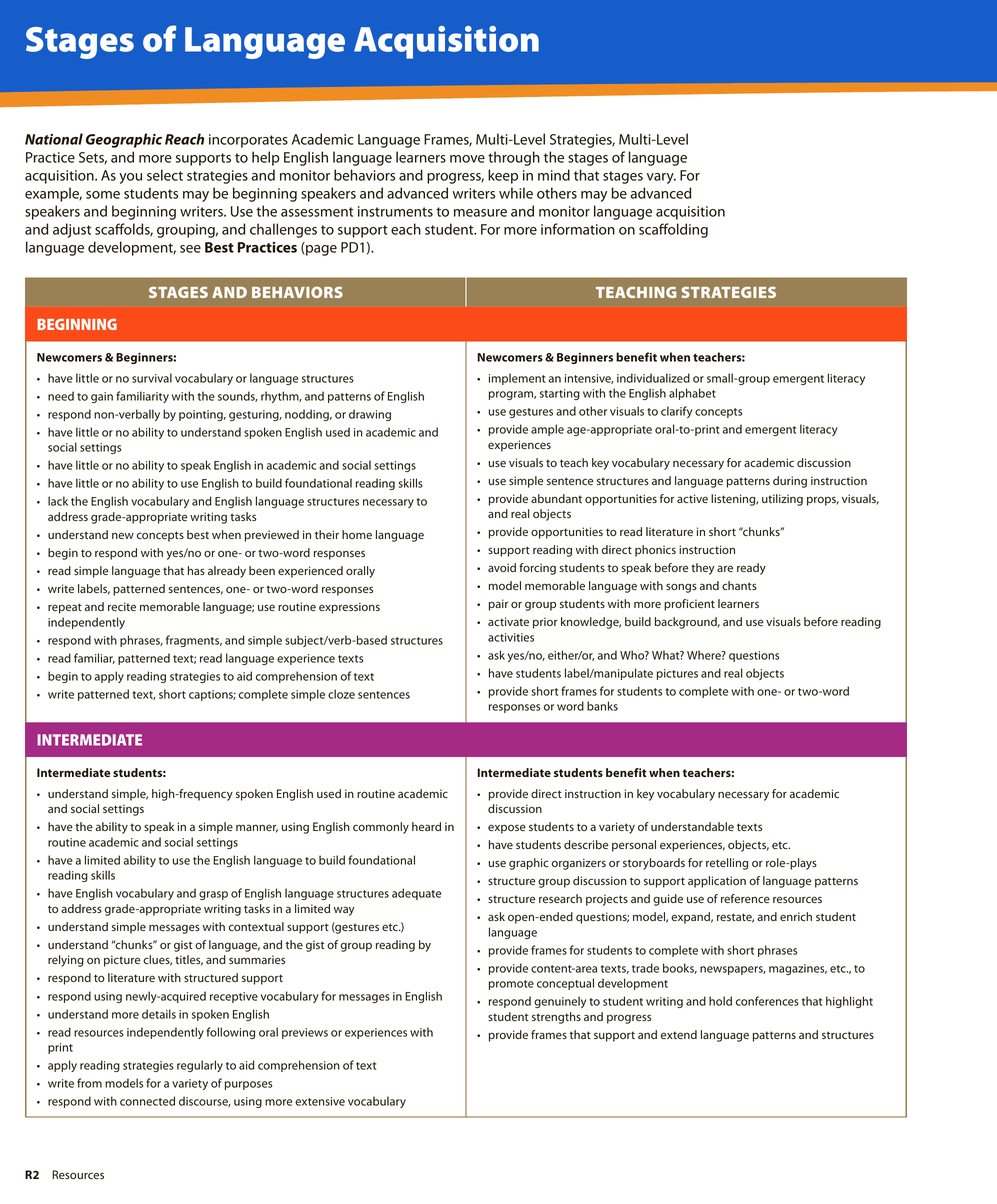  Describe the element at coordinates (467, 159) in the image. I see `move` at that location.
